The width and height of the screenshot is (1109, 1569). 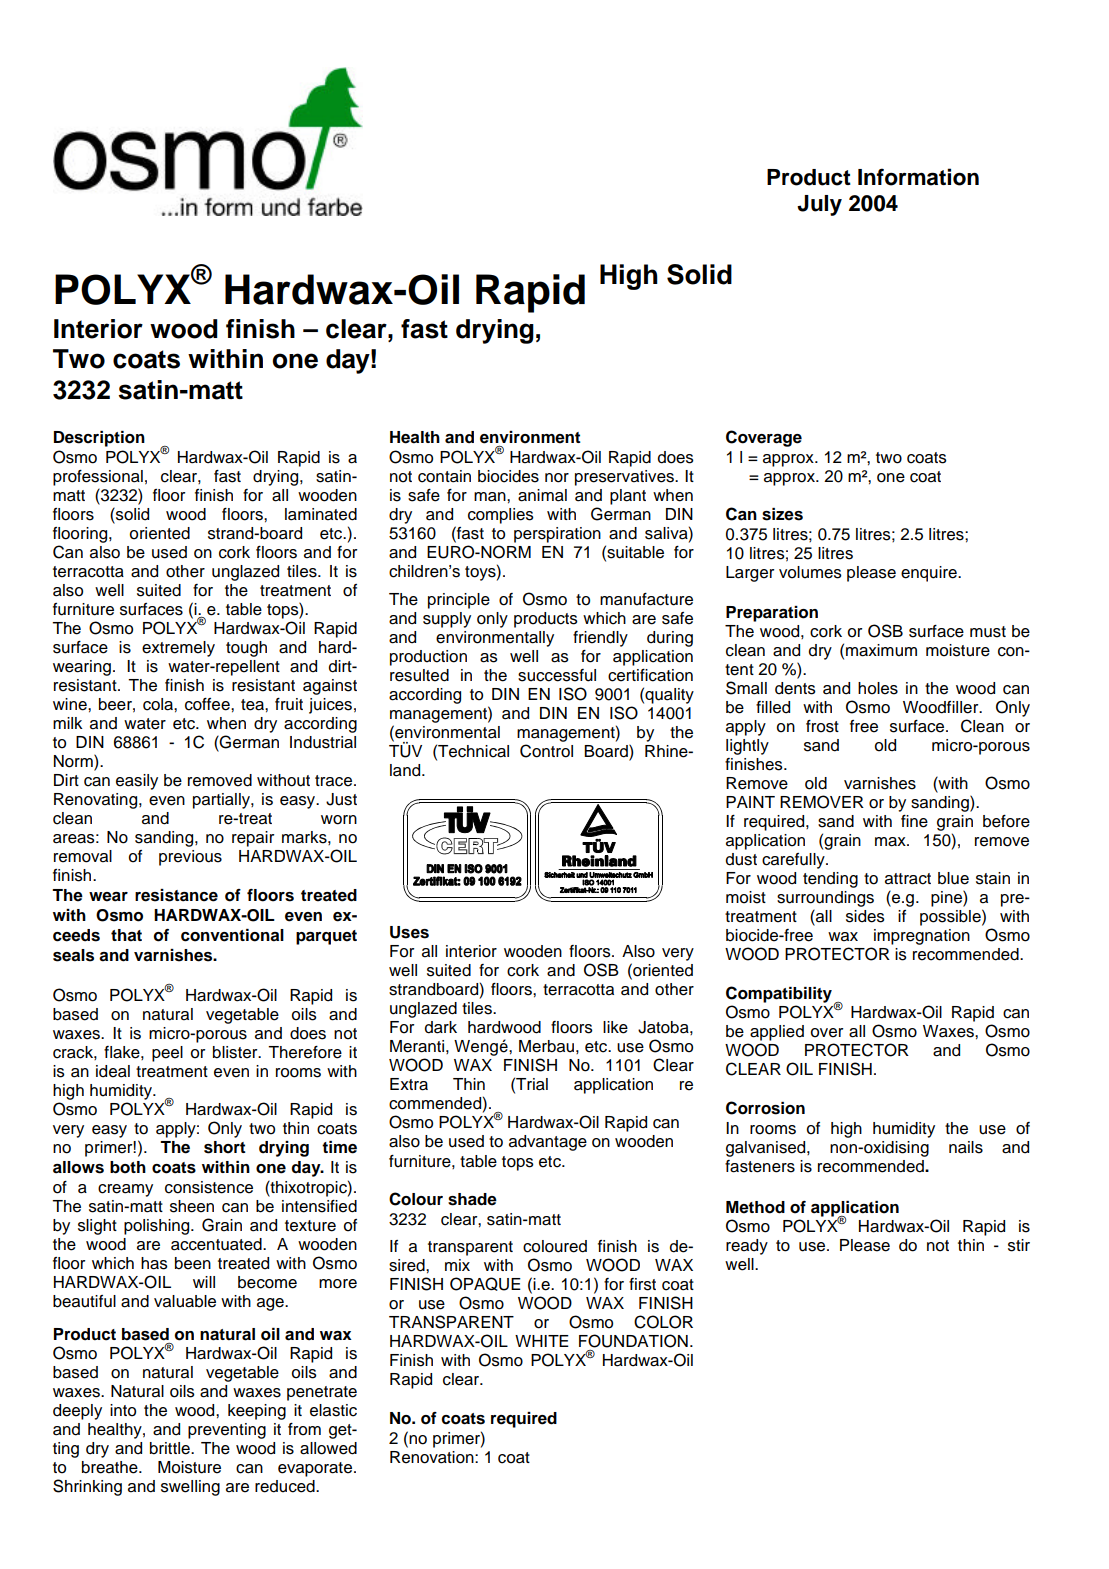 I want to click on Description, so click(x=99, y=439).
